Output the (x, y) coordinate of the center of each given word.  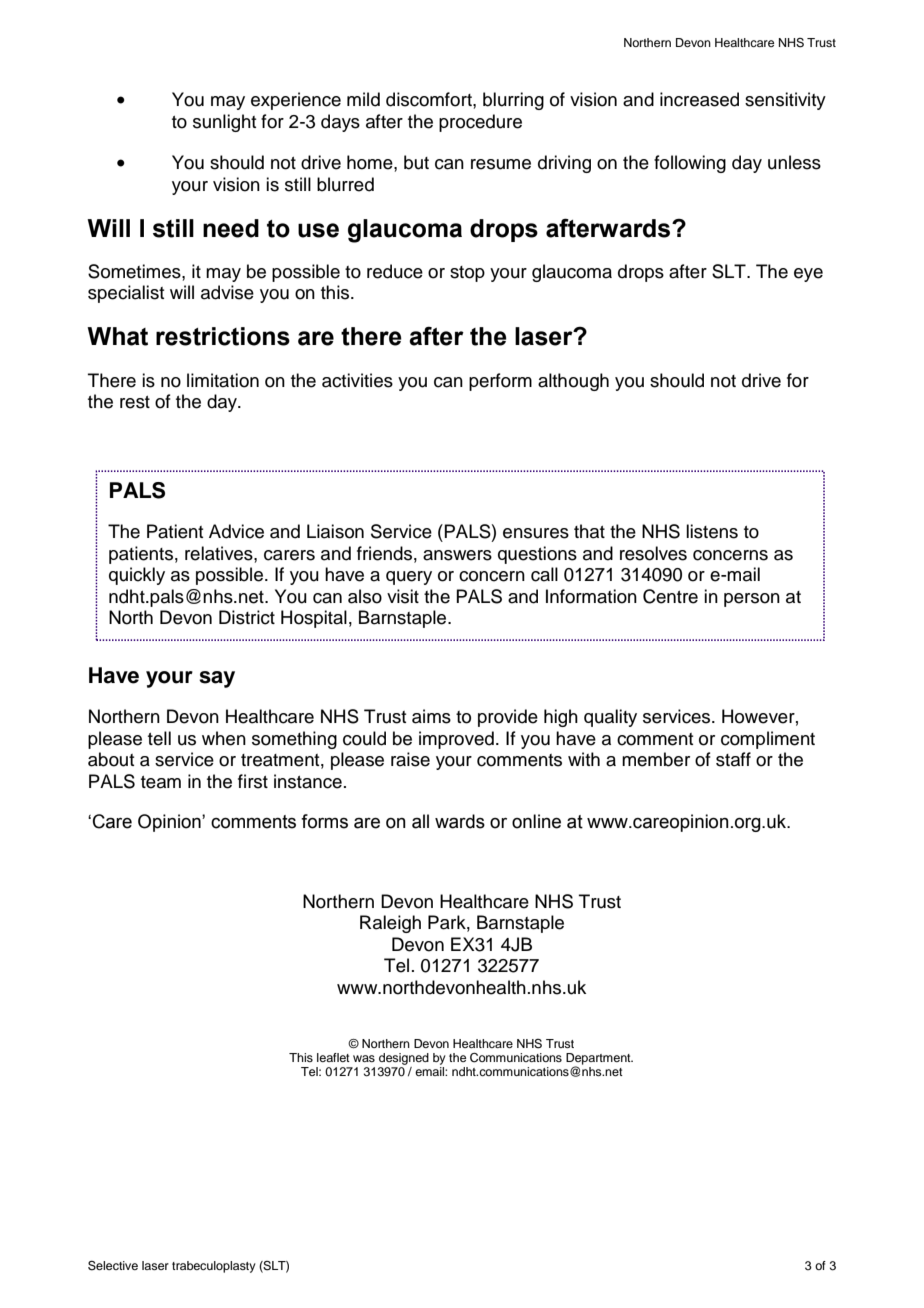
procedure (480, 123)
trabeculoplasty (214, 1267)
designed (404, 1059)
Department (599, 1060)
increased (699, 99)
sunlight (224, 123)
